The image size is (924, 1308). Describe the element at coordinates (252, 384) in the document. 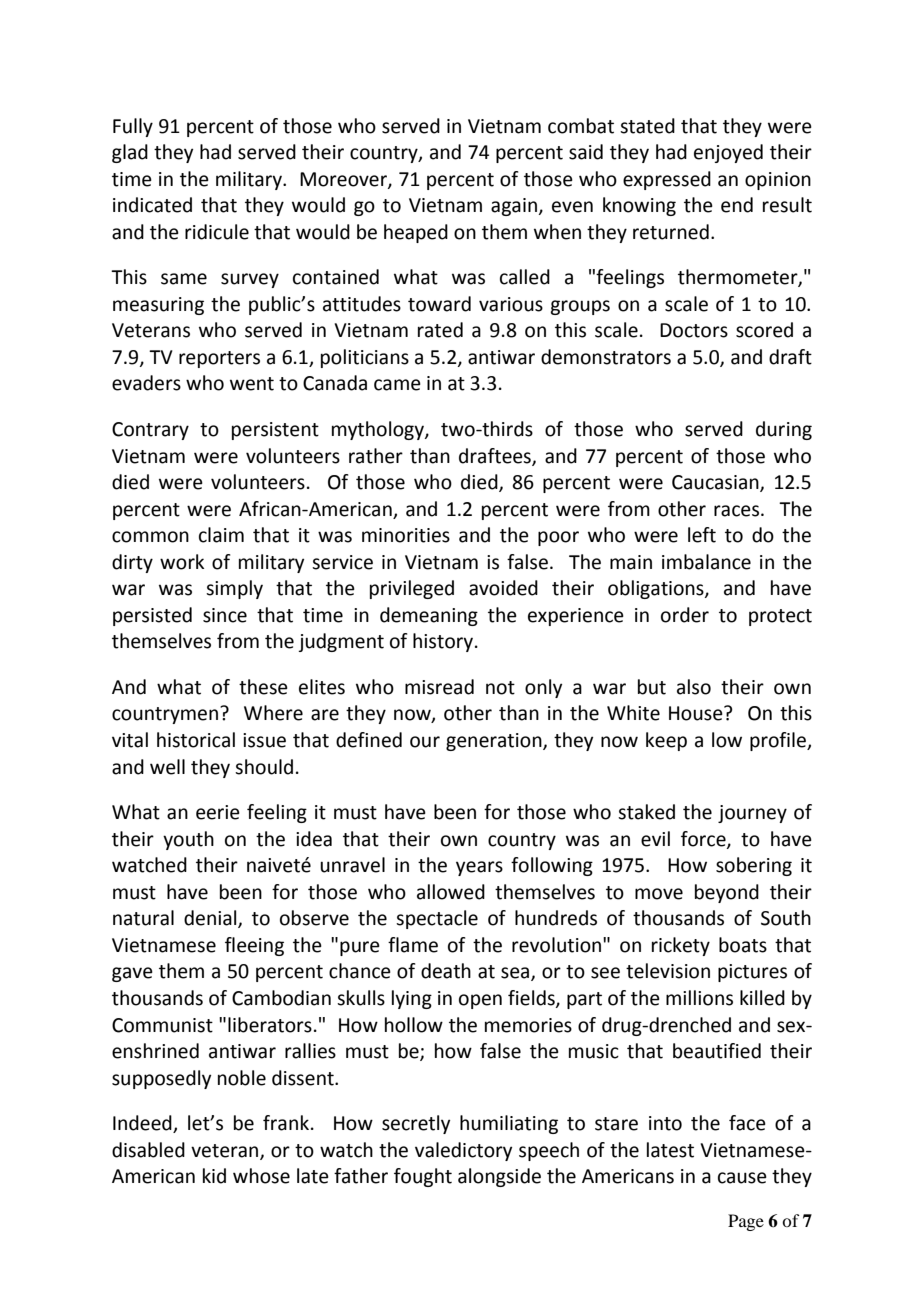

I see `went` at that location.
